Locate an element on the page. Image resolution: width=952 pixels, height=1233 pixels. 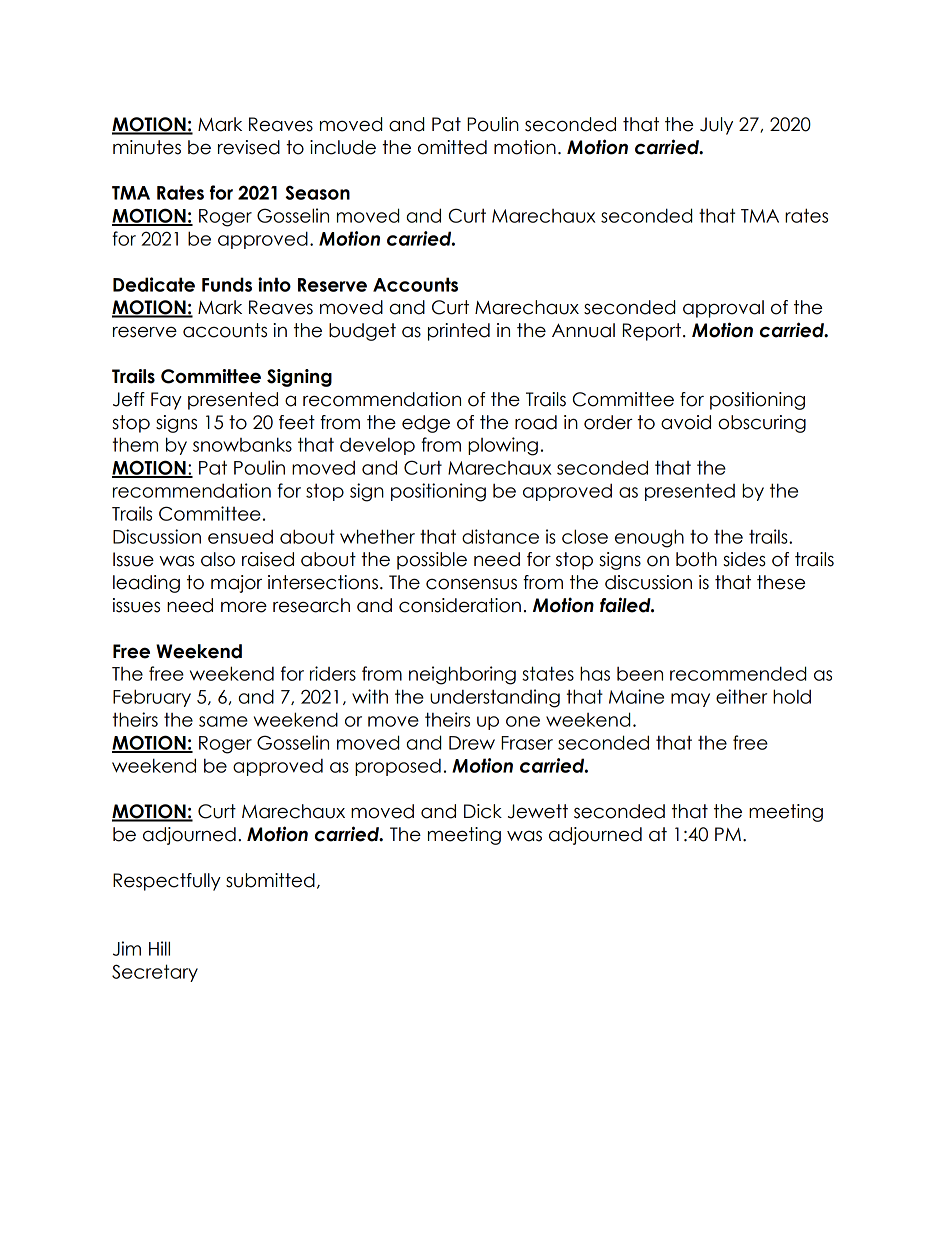
neighboring is located at coordinates (462, 675).
